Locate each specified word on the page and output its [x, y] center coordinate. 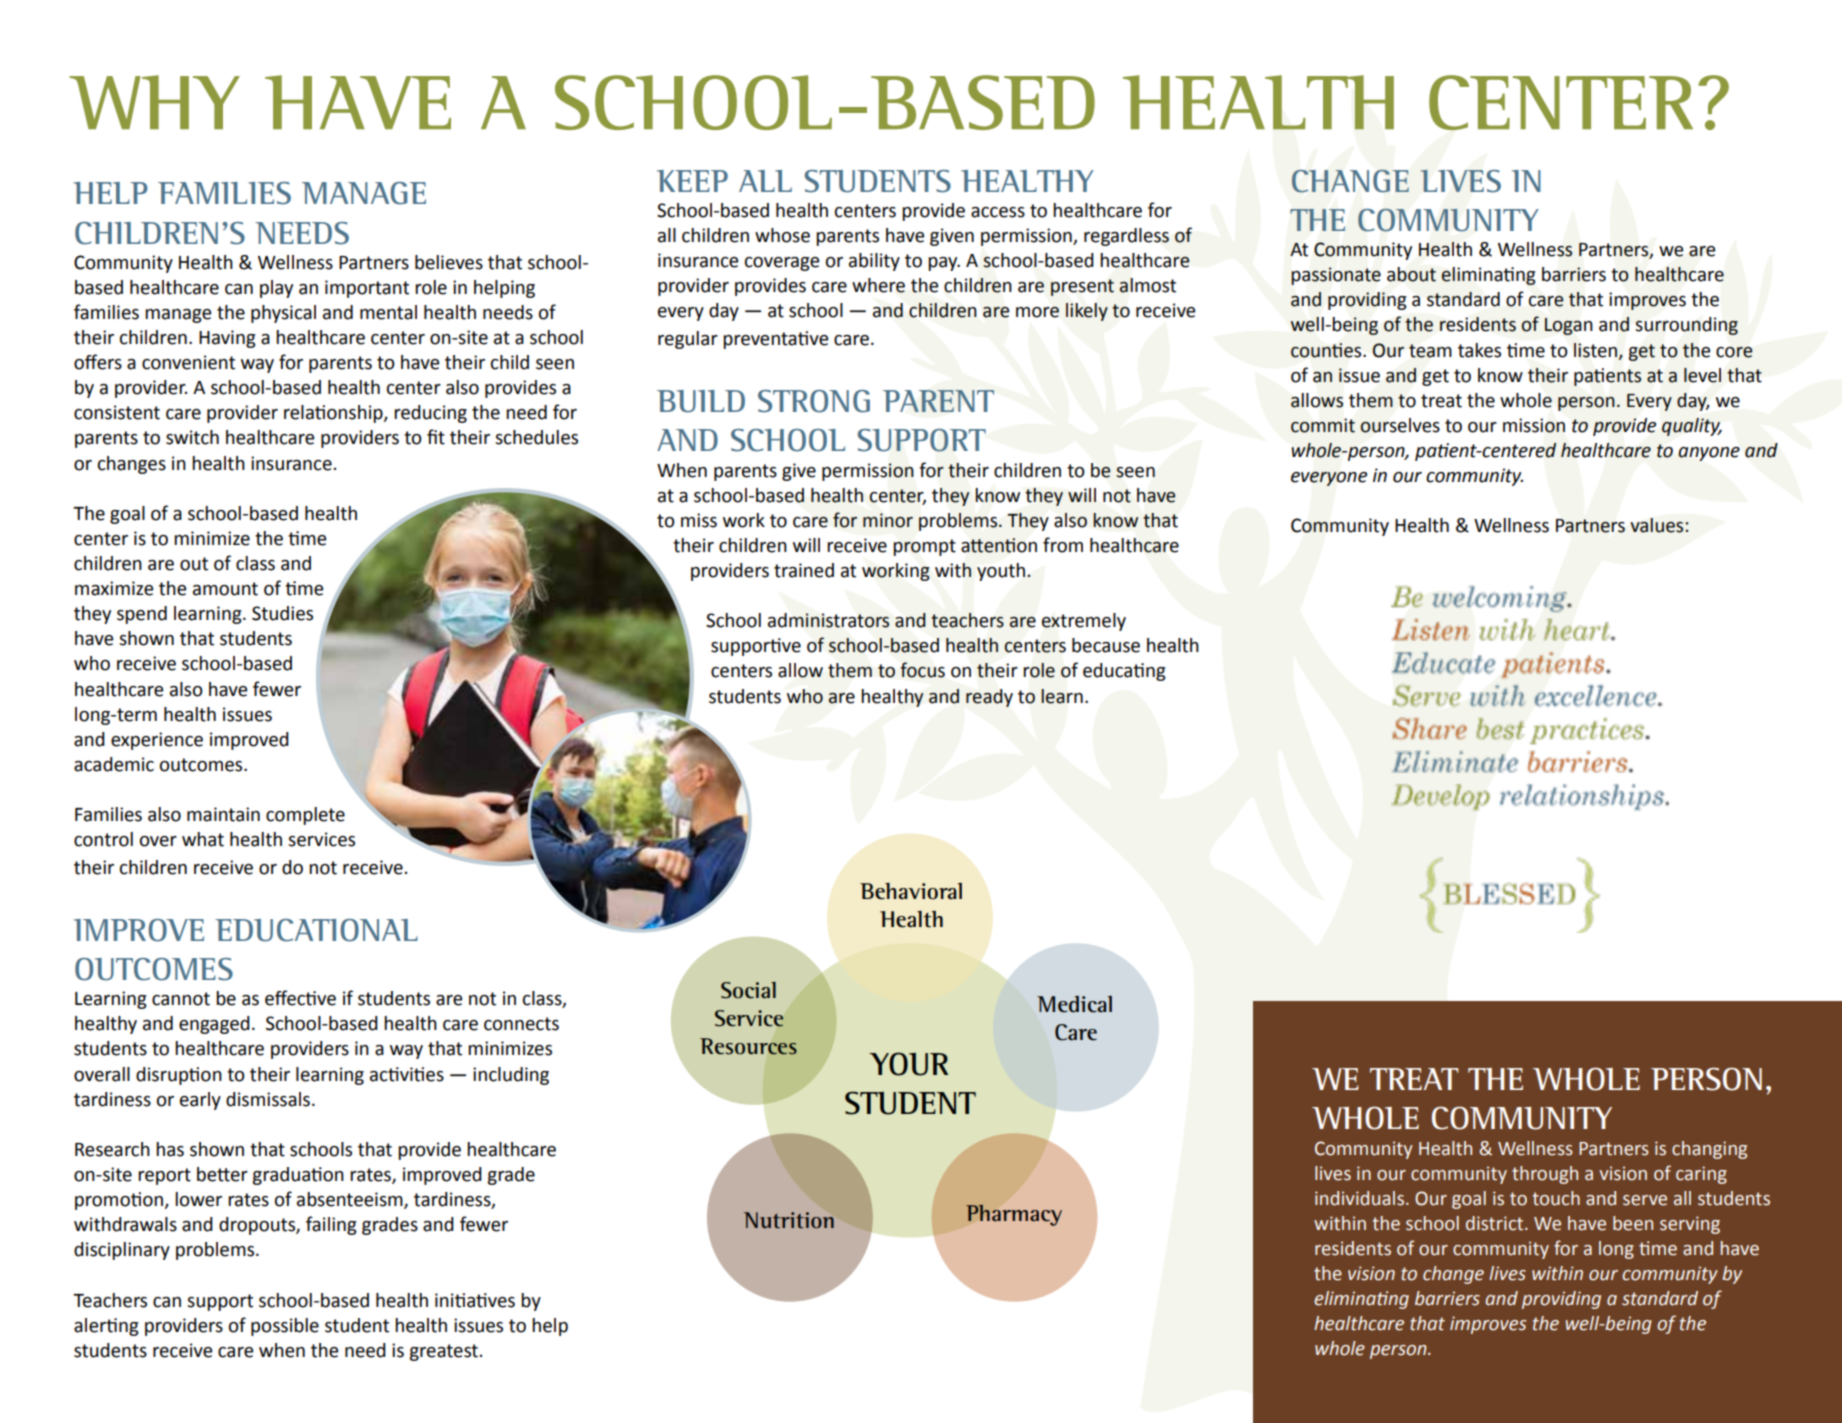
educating [1124, 672]
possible [285, 1327]
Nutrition [789, 1220]
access [998, 212]
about [1411, 274]
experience [157, 741]
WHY [154, 102]
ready [989, 698]
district [1496, 1223]
